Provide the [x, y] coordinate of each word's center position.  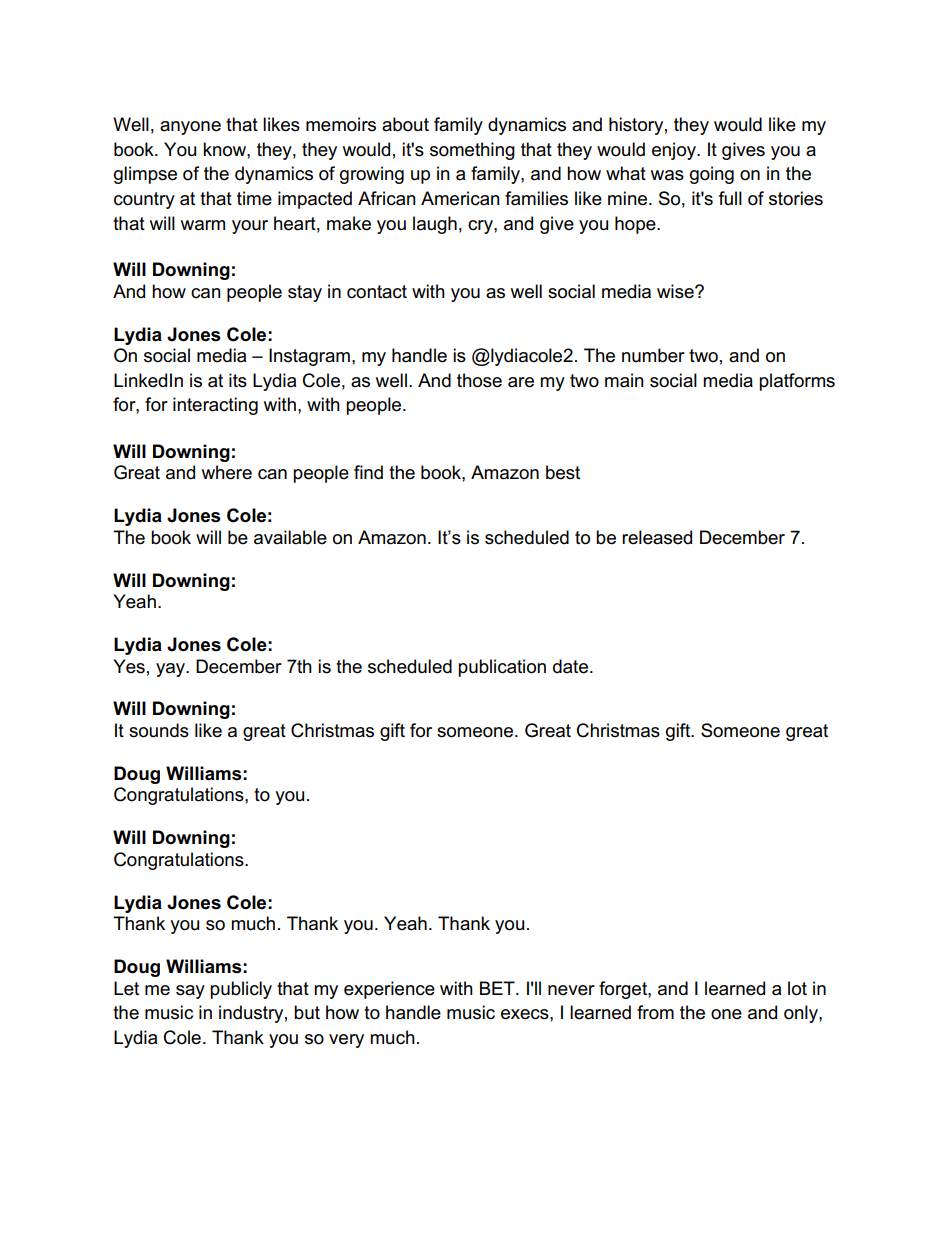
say [190, 992]
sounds [159, 730]
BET [498, 988]
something [472, 151]
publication [502, 668]
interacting [215, 406]
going [712, 175]
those [479, 380]
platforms [797, 382]
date [570, 666]
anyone [190, 128]
